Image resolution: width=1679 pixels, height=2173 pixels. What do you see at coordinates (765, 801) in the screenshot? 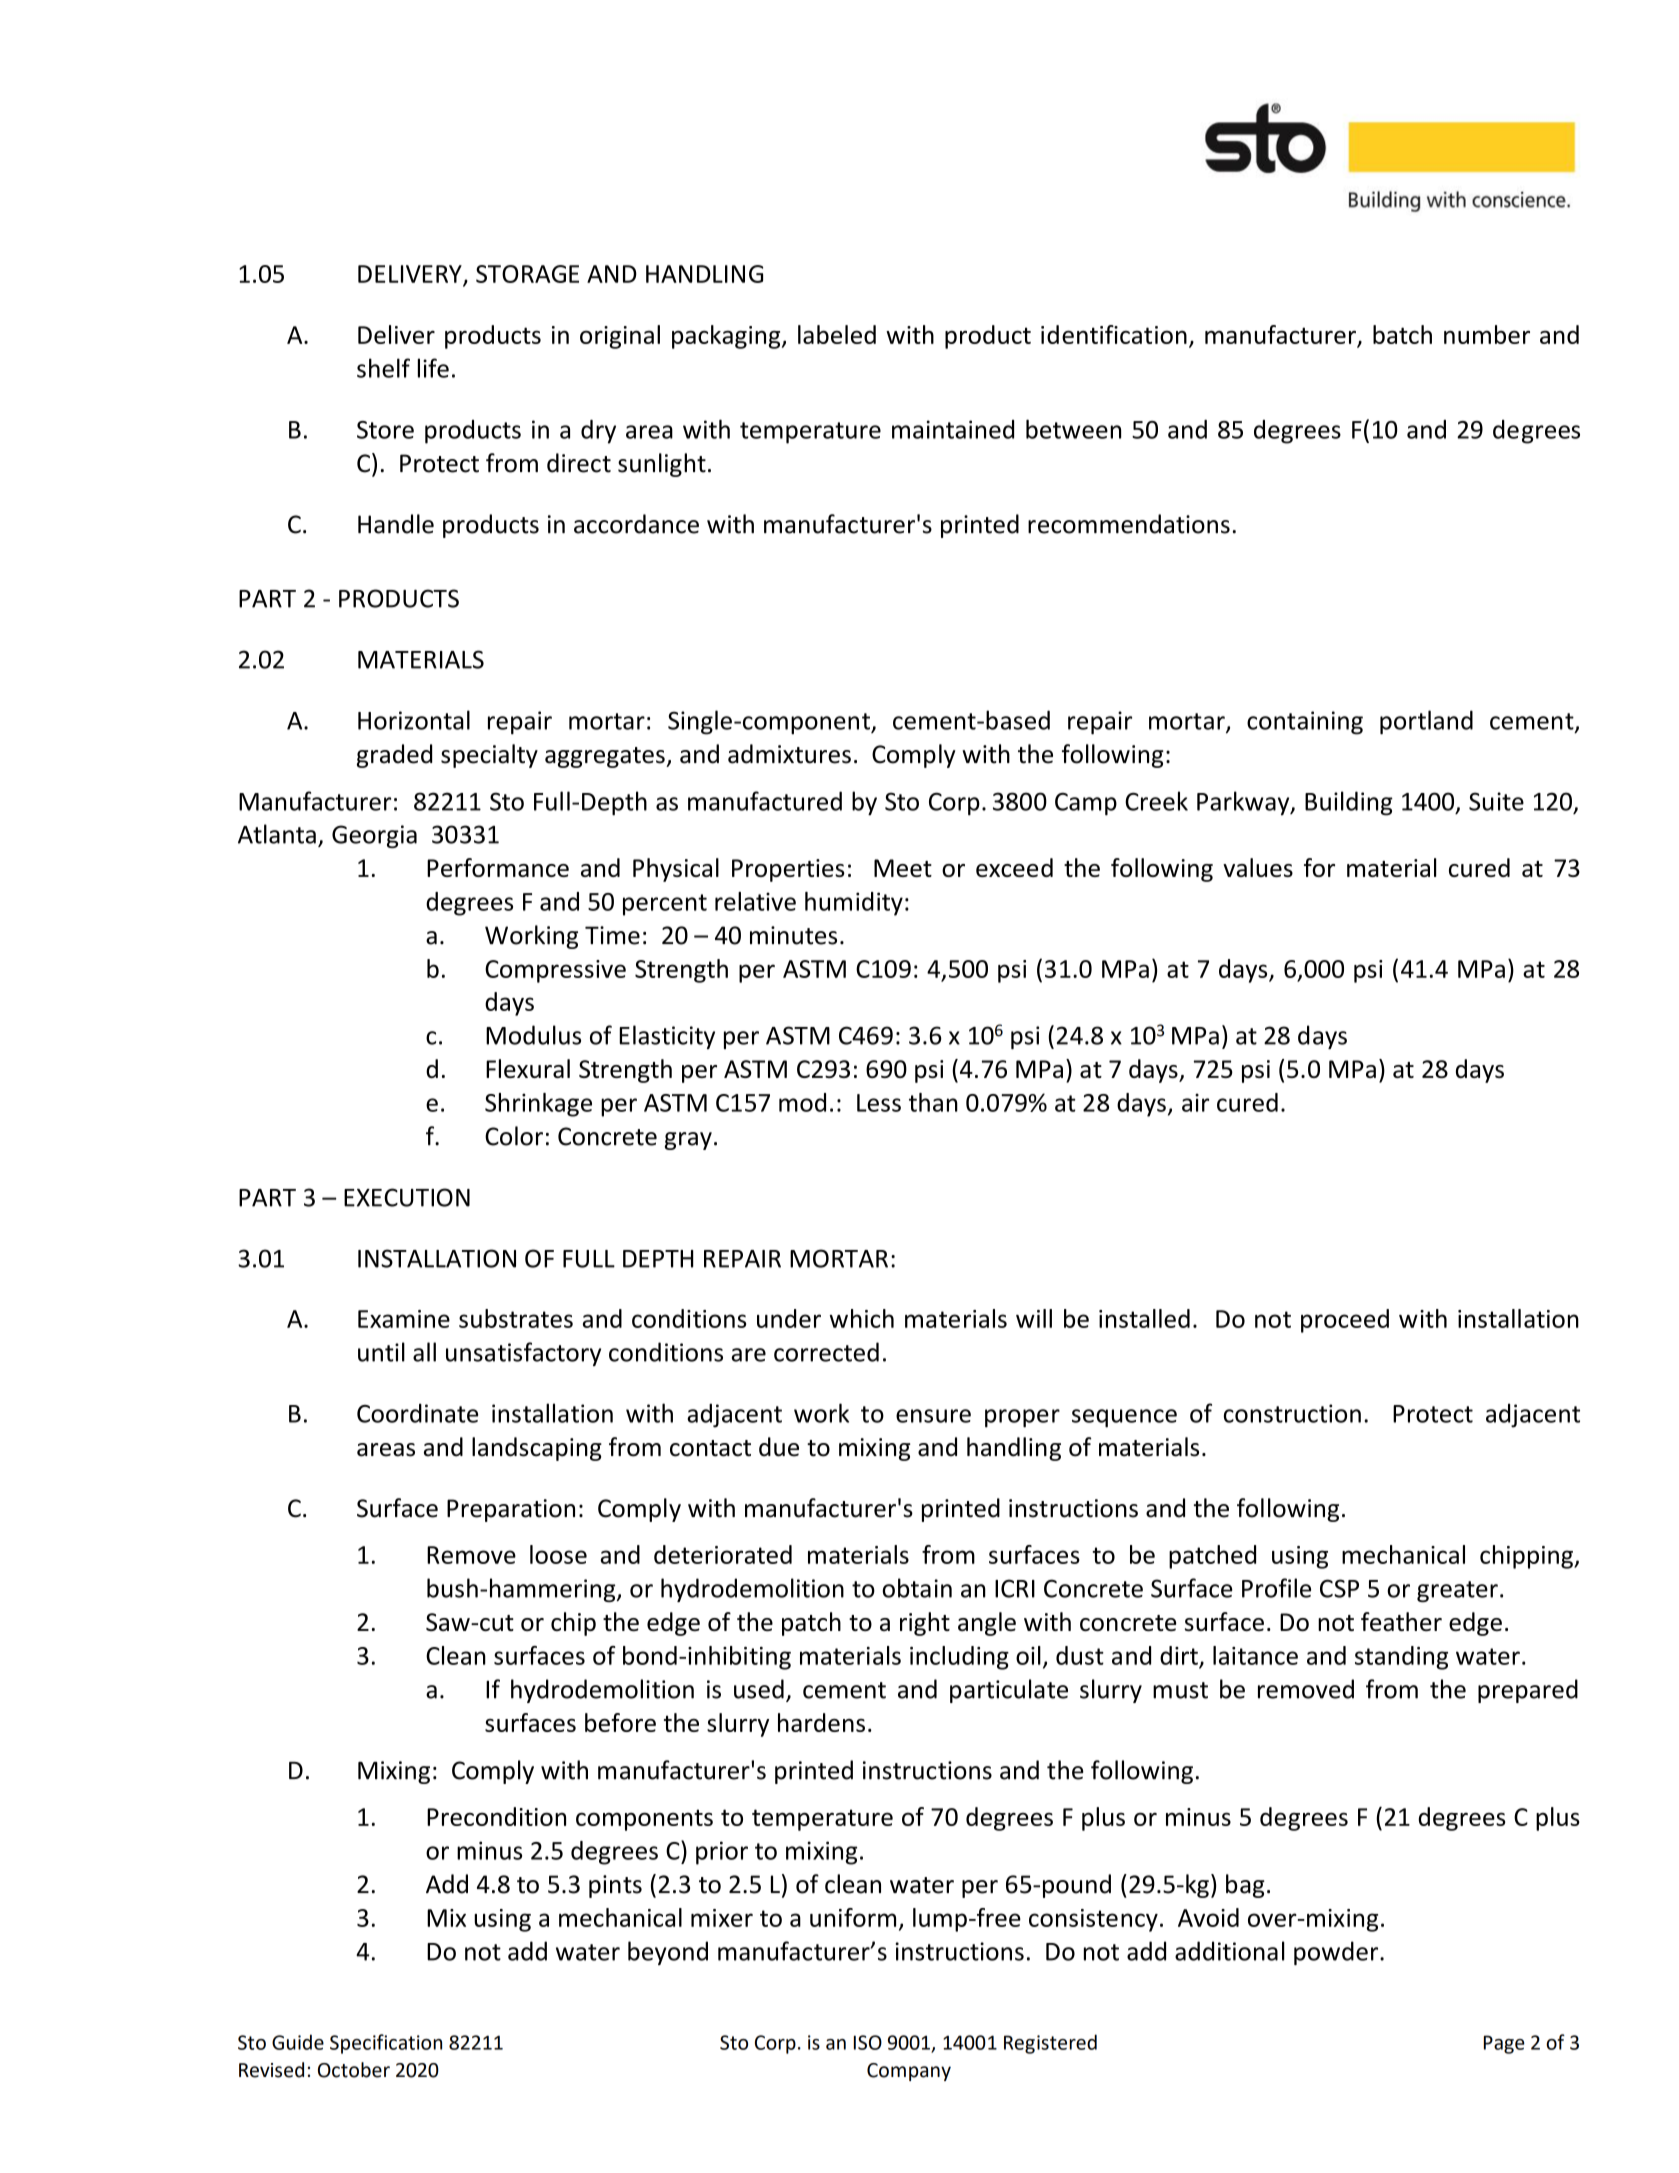
I see `manufactured` at bounding box center [765, 801].
